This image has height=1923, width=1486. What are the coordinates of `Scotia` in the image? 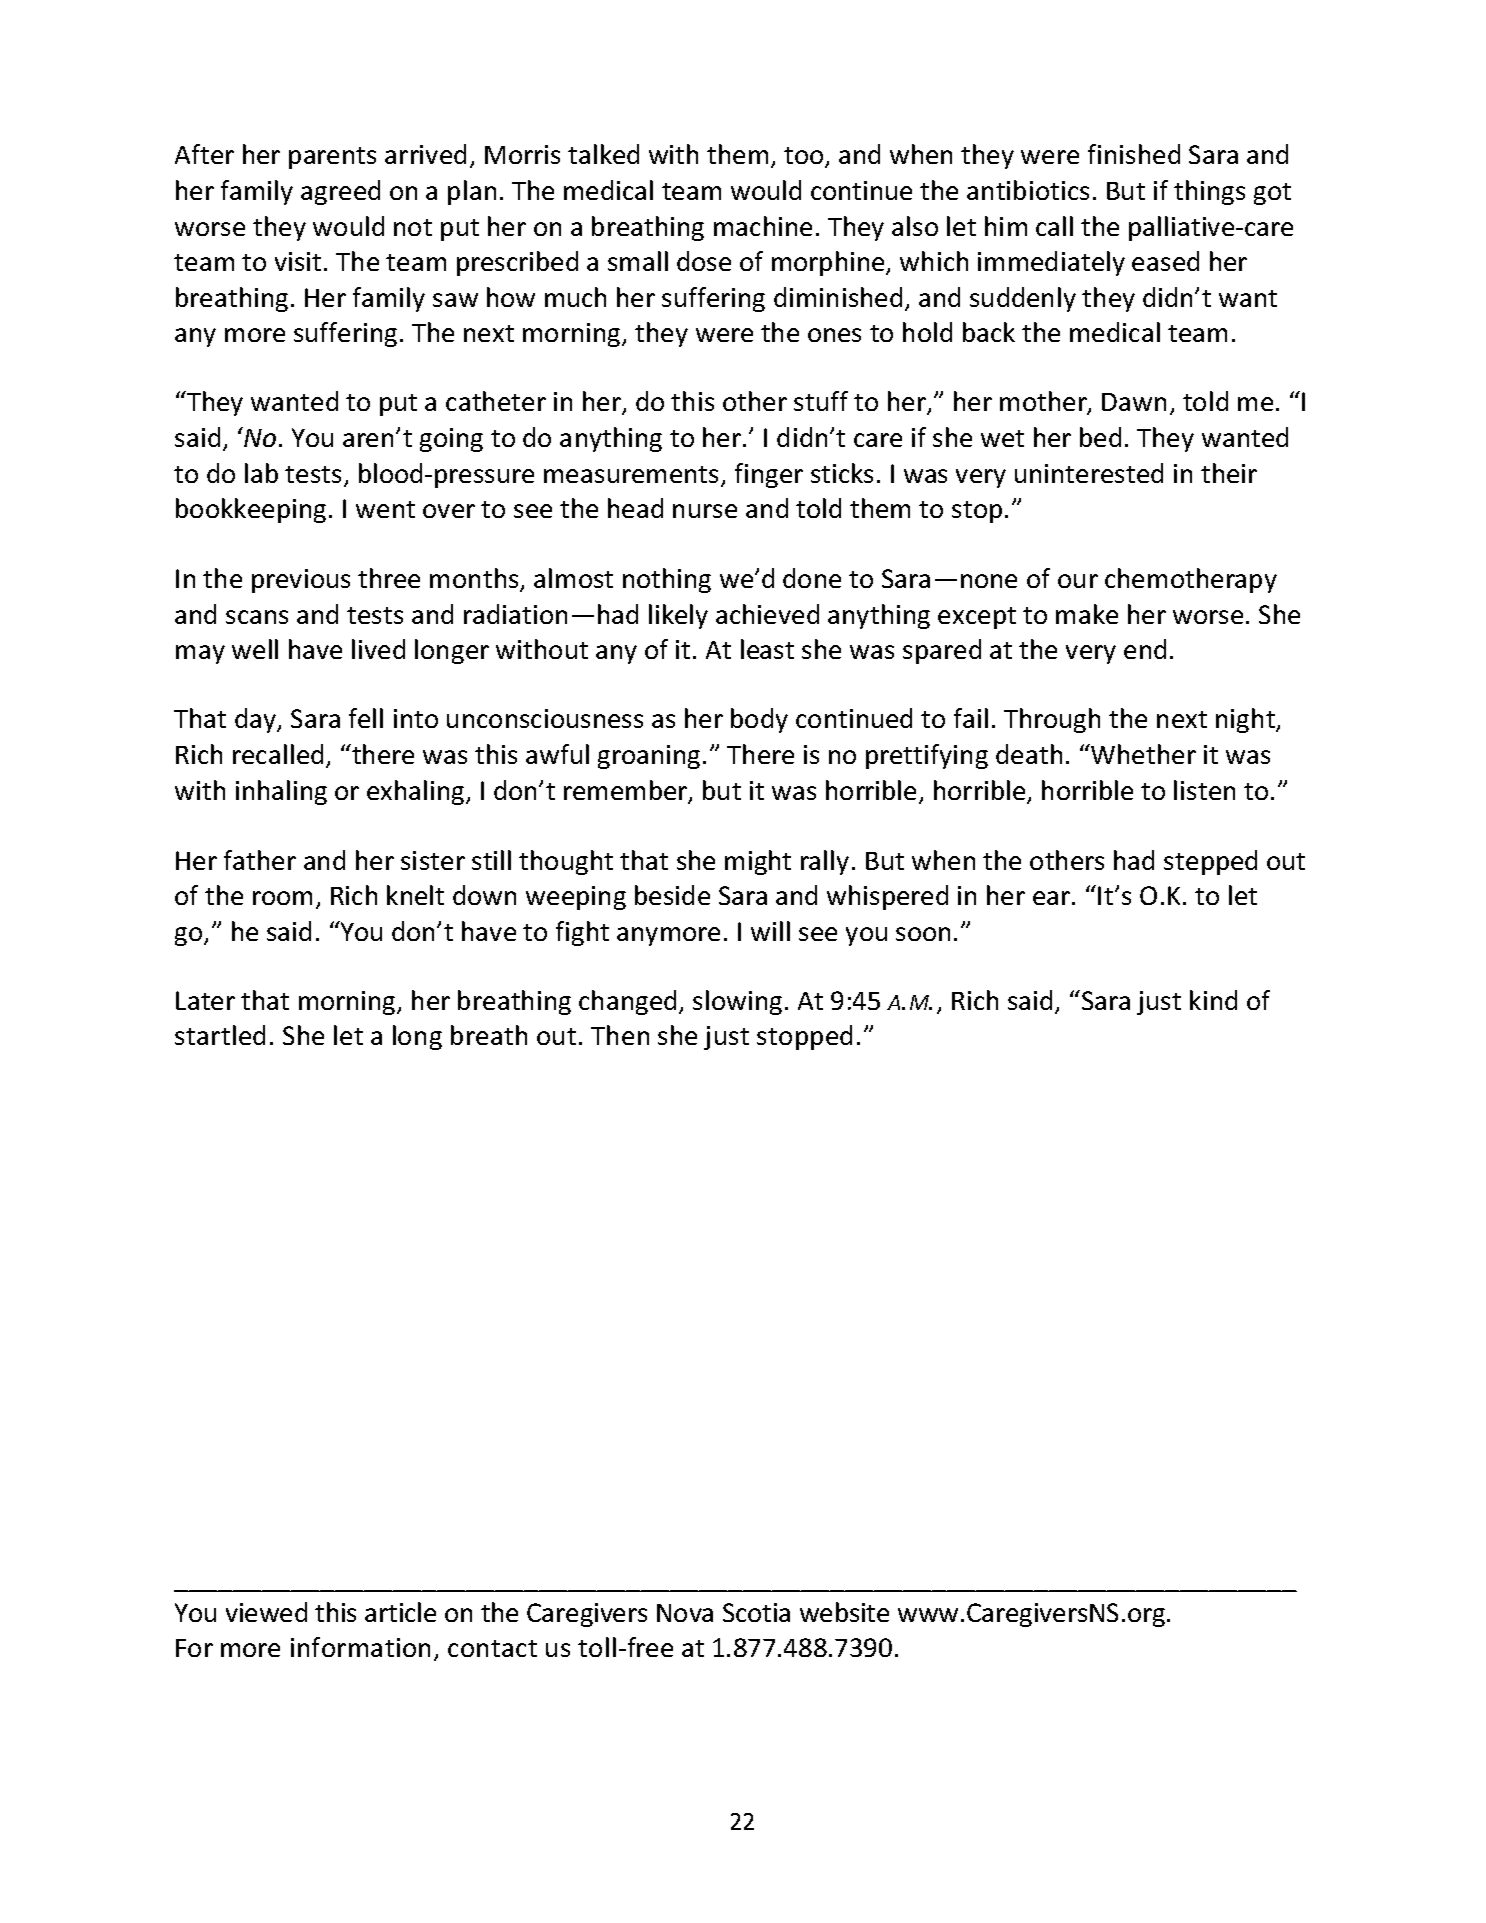 It's located at (756, 1612).
